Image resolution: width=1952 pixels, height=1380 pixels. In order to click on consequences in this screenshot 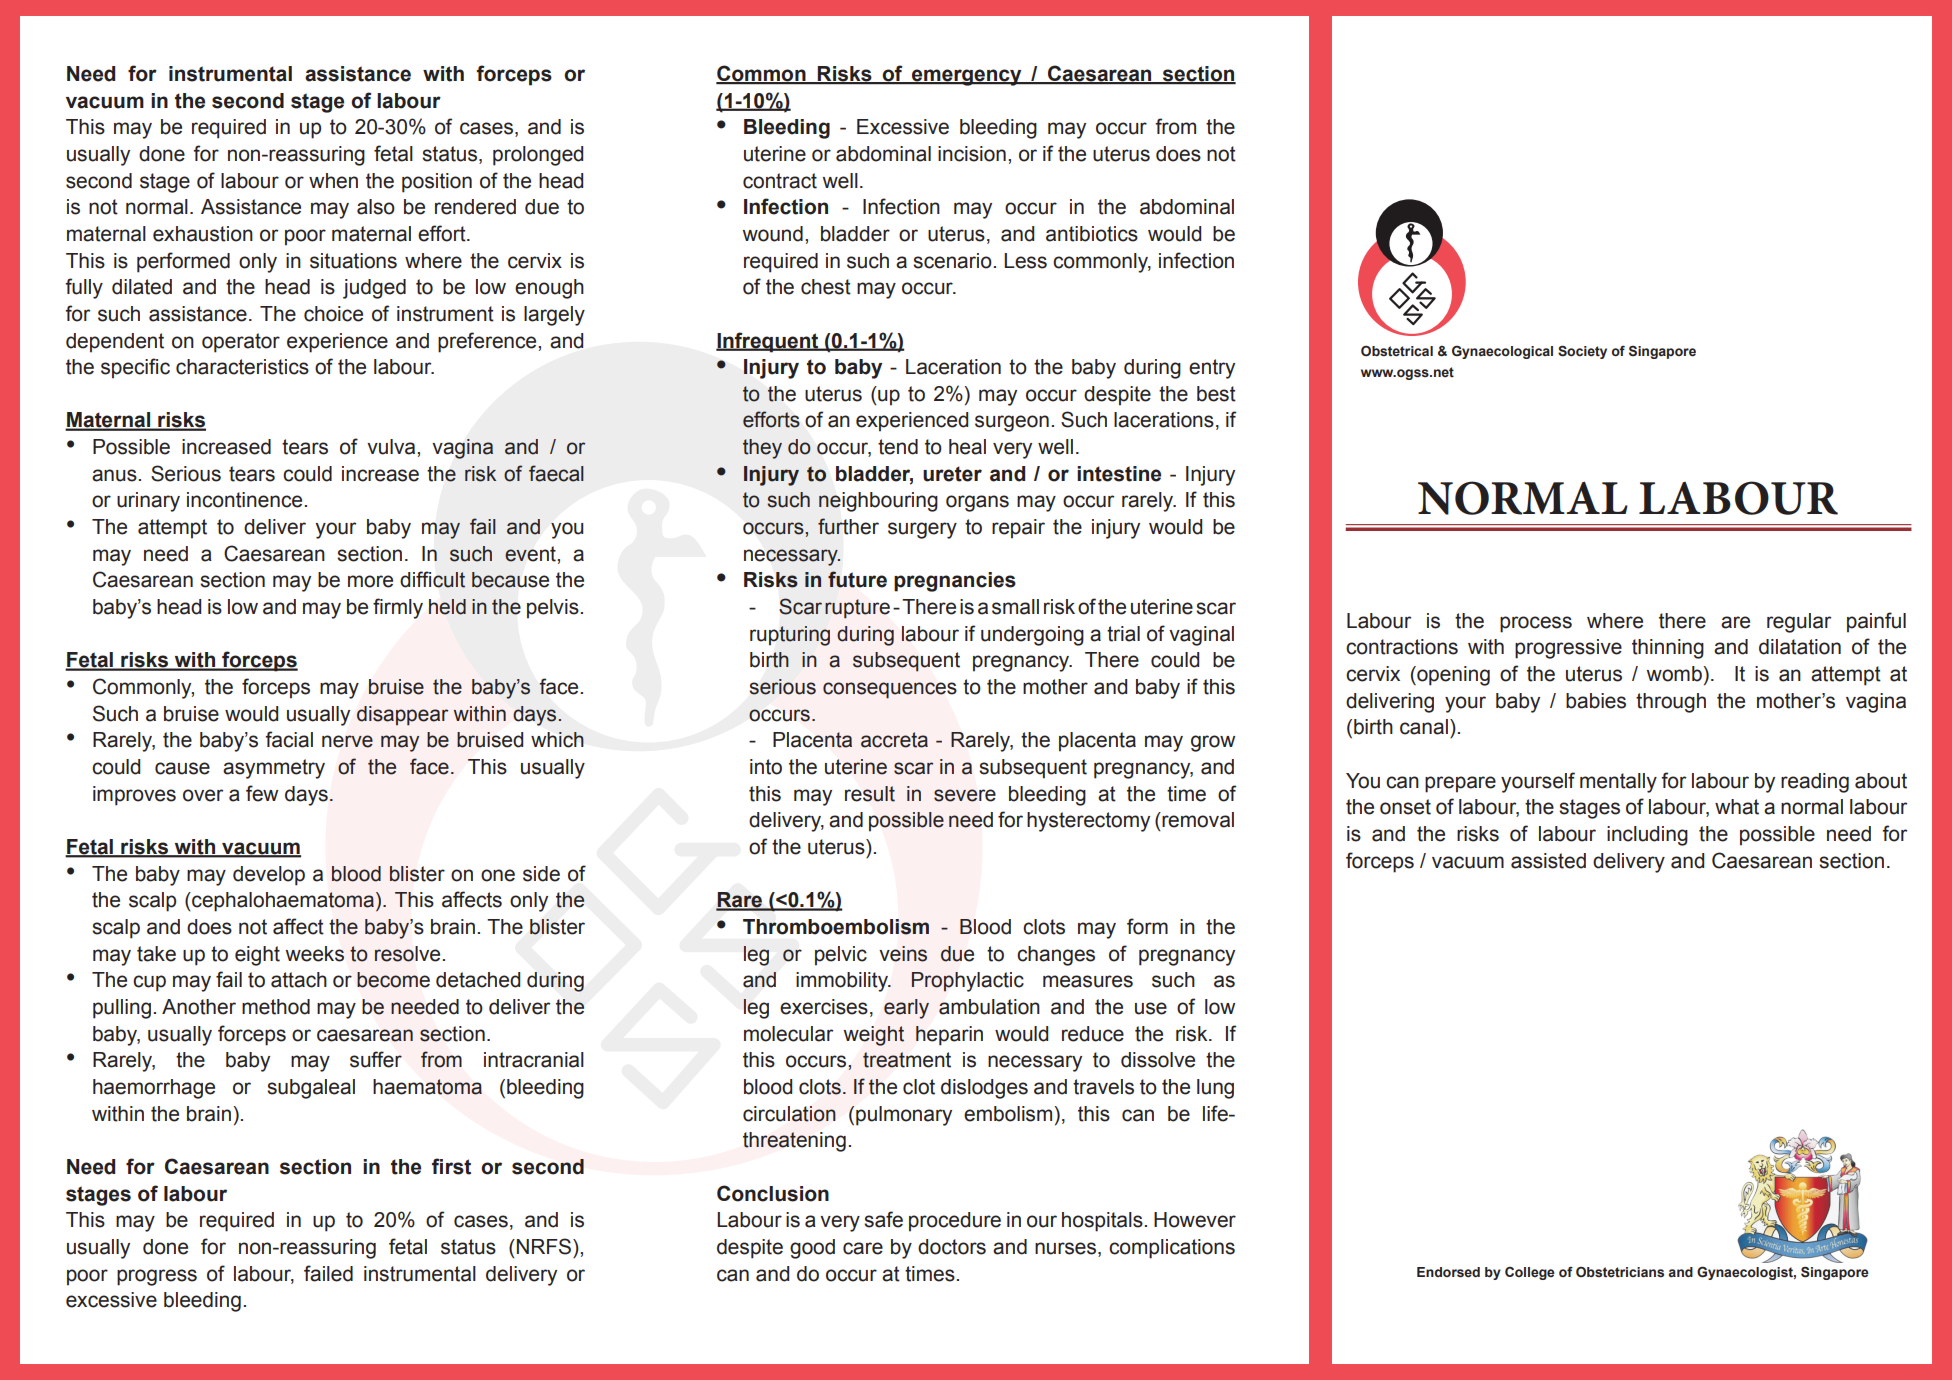, I will do `click(890, 690)`.
